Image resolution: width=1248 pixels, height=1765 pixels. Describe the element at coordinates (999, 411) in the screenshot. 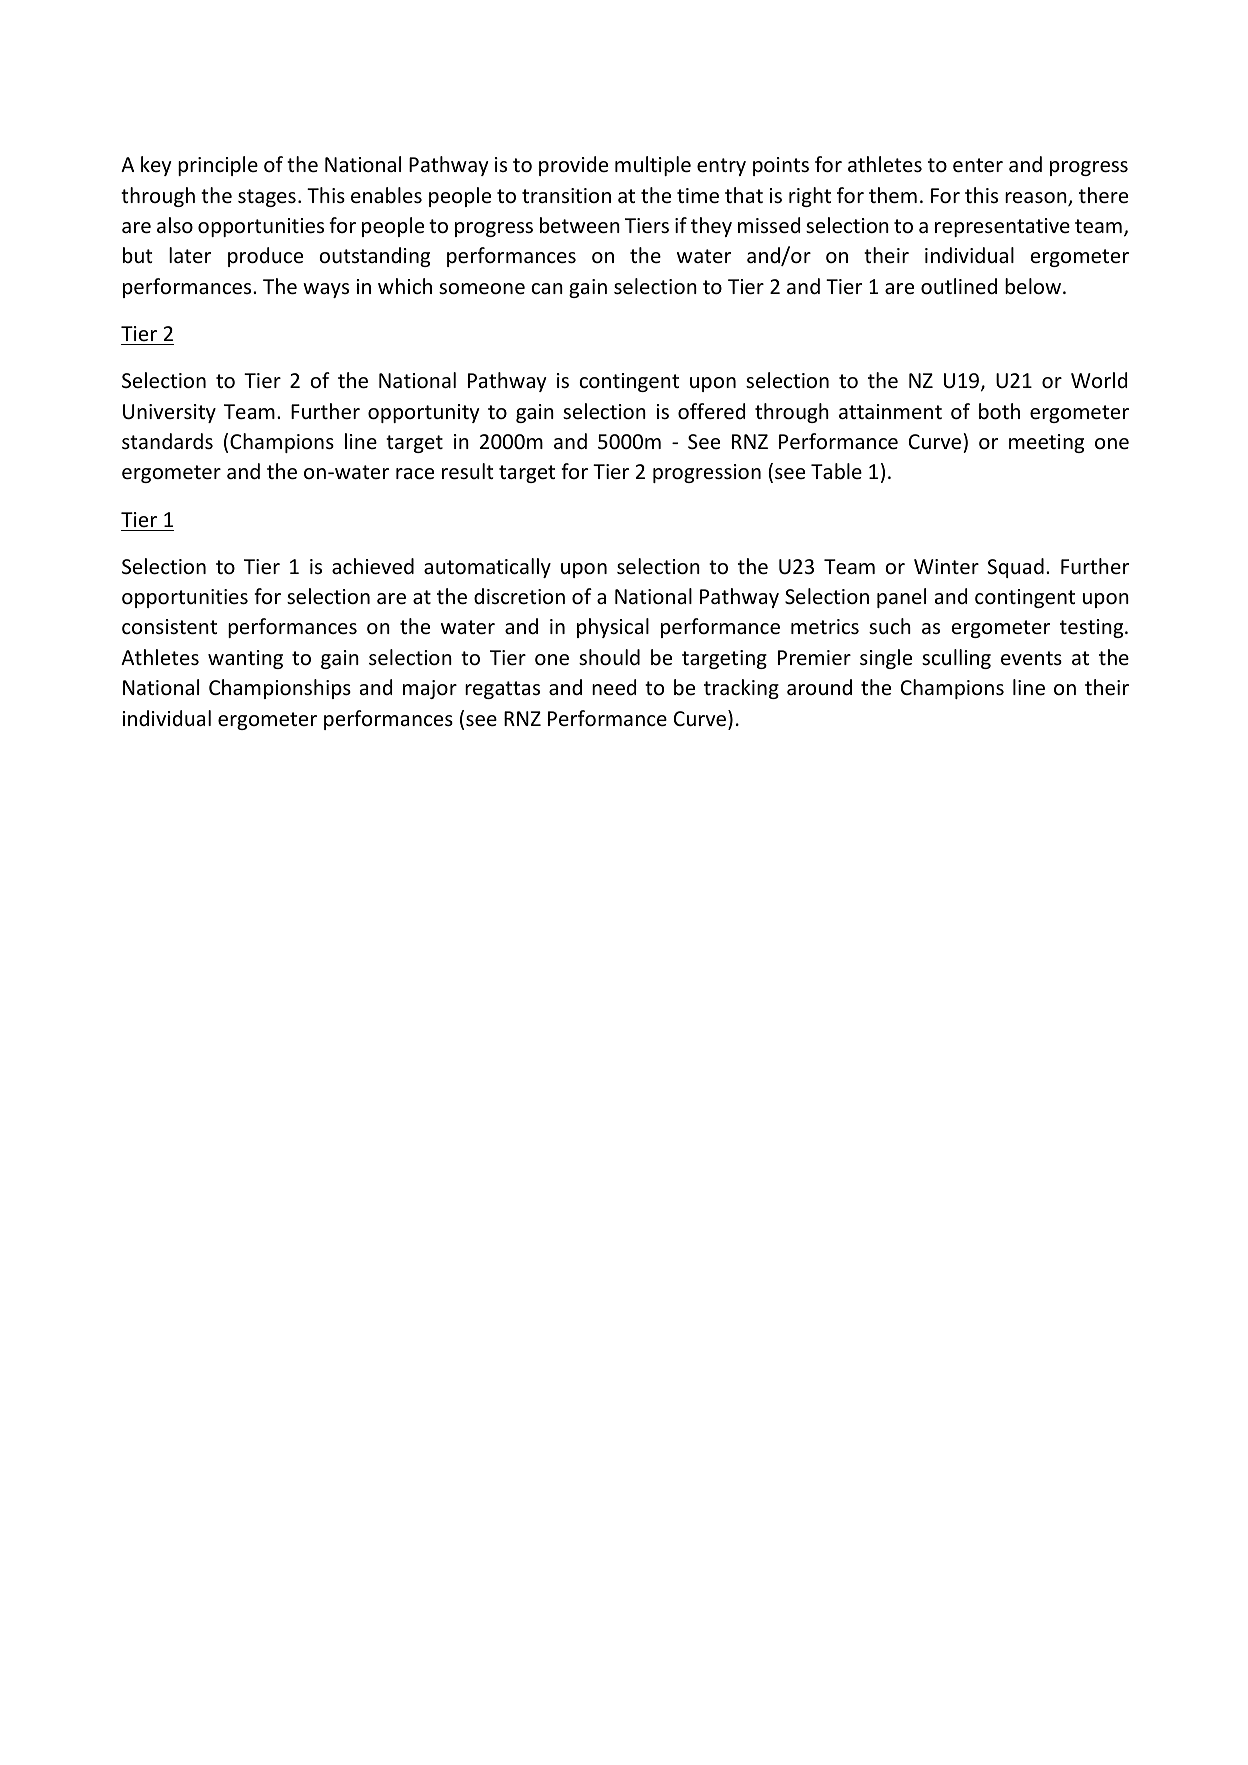

I see `both` at that location.
